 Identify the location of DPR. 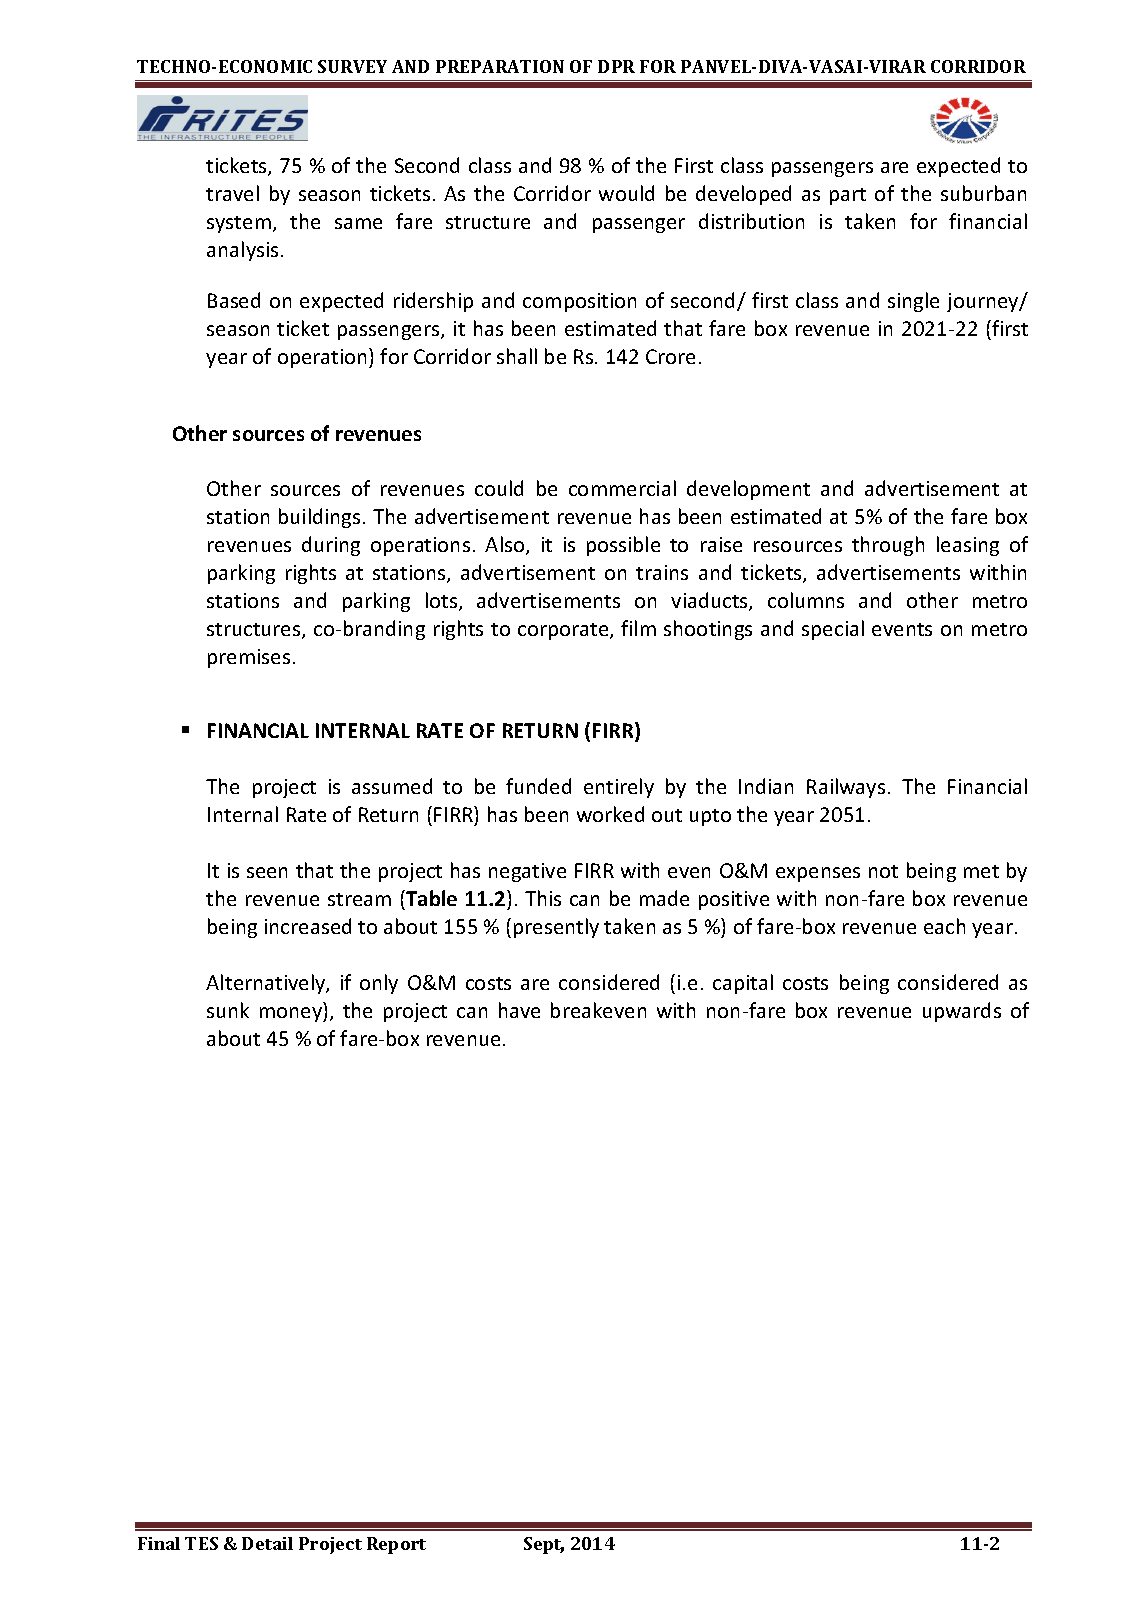
(616, 66).
